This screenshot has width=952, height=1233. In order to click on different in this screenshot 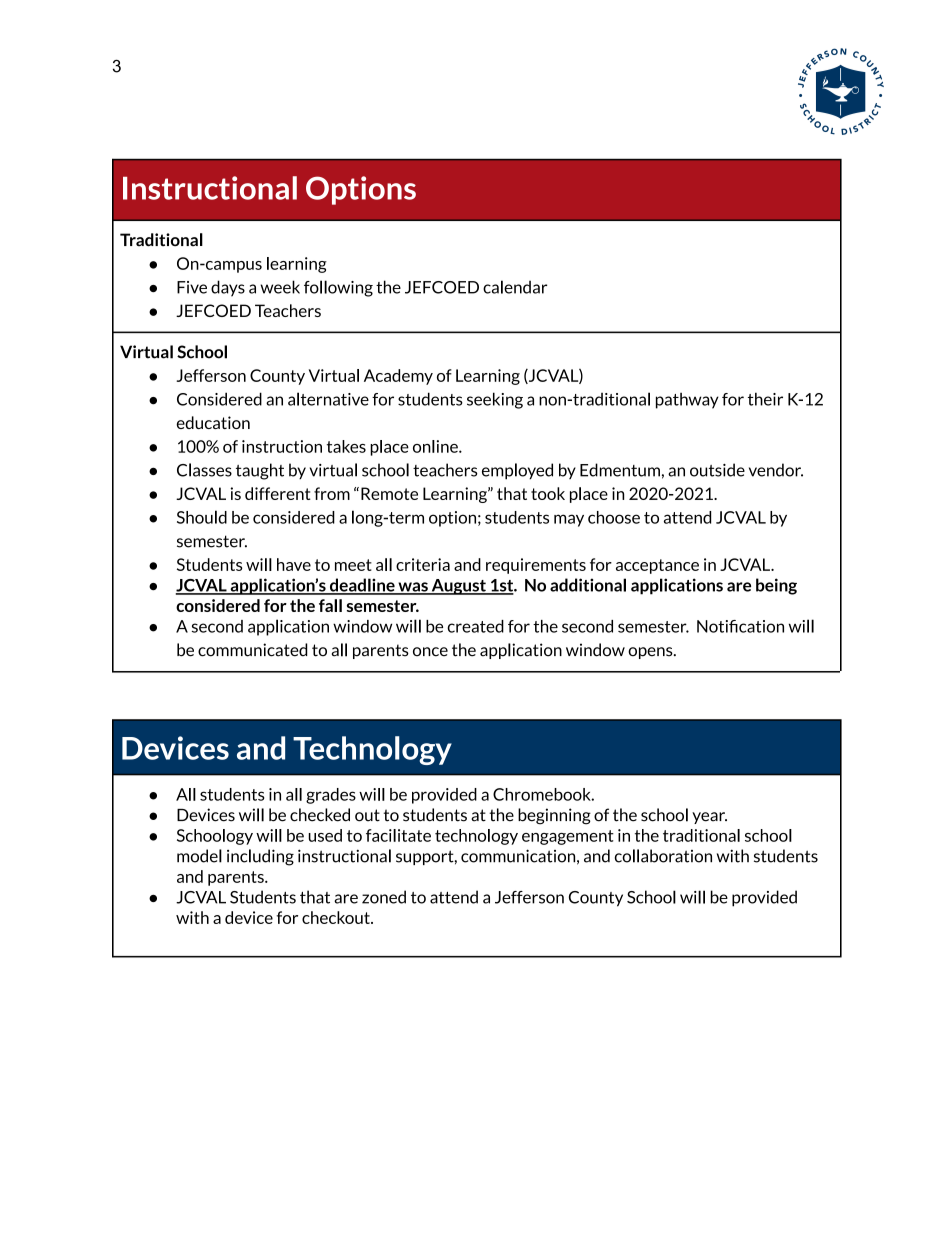, I will do `click(278, 493)`.
